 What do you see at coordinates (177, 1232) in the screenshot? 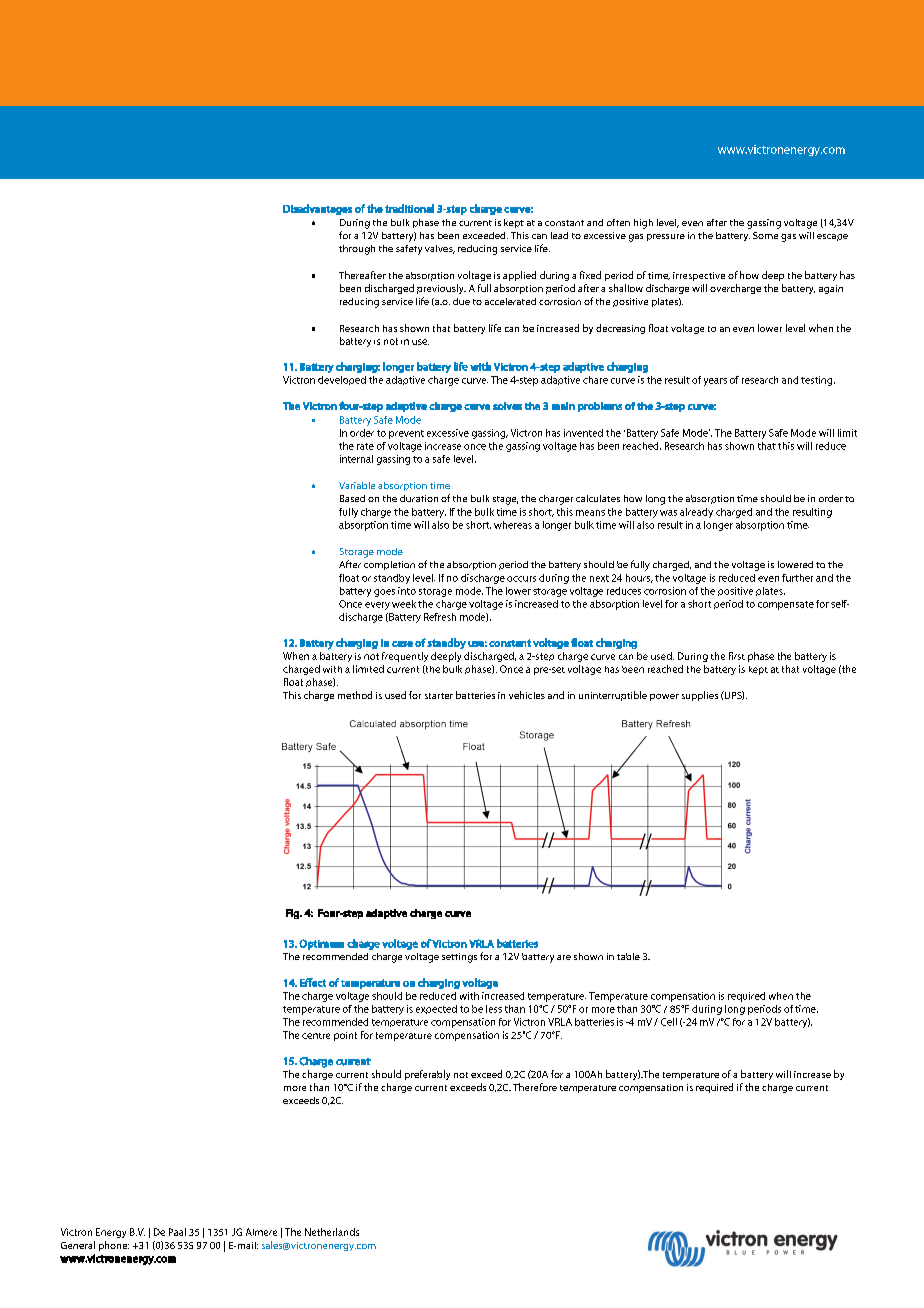
I see `Paal` at bounding box center [177, 1232].
